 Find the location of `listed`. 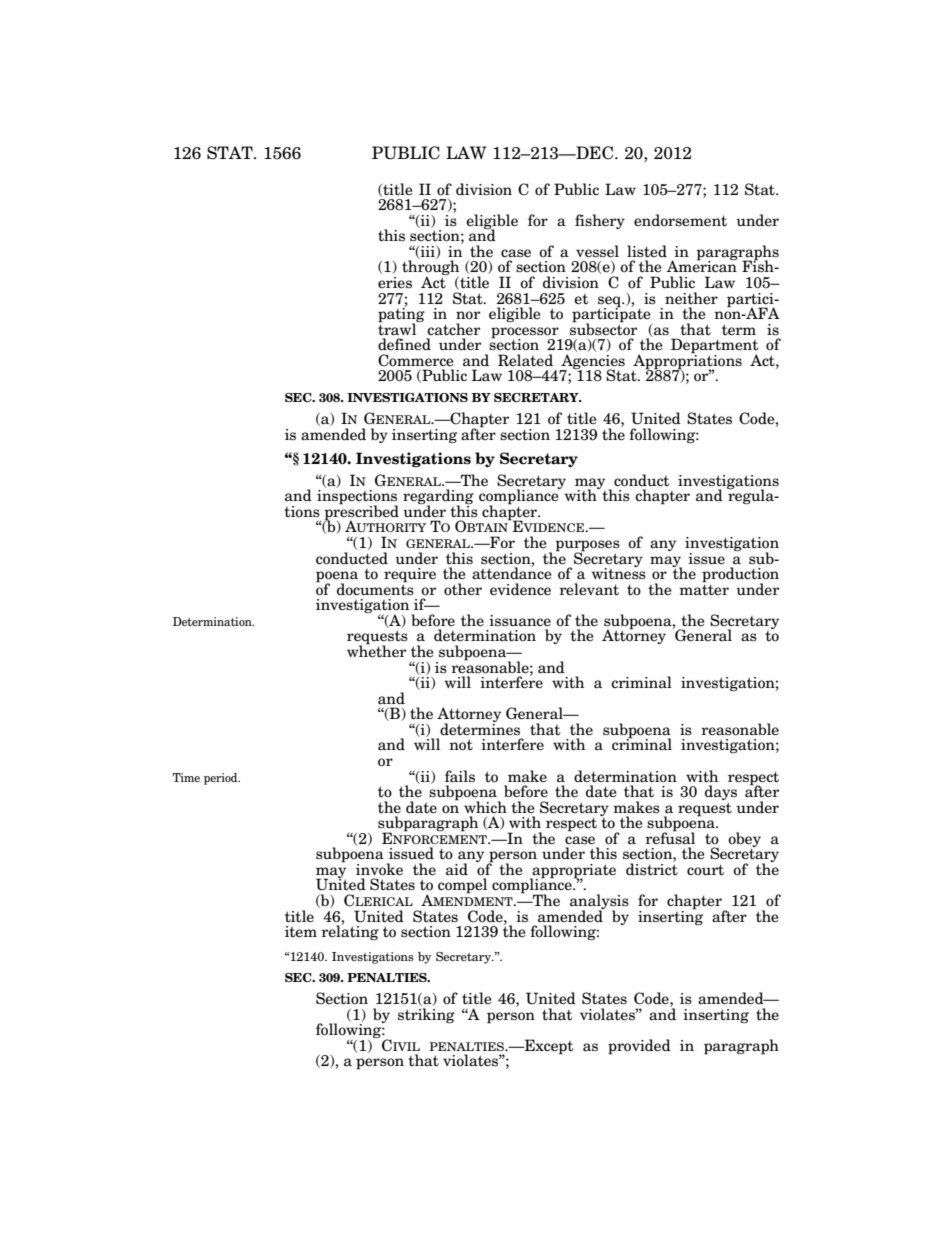

listed is located at coordinates (647, 251).
